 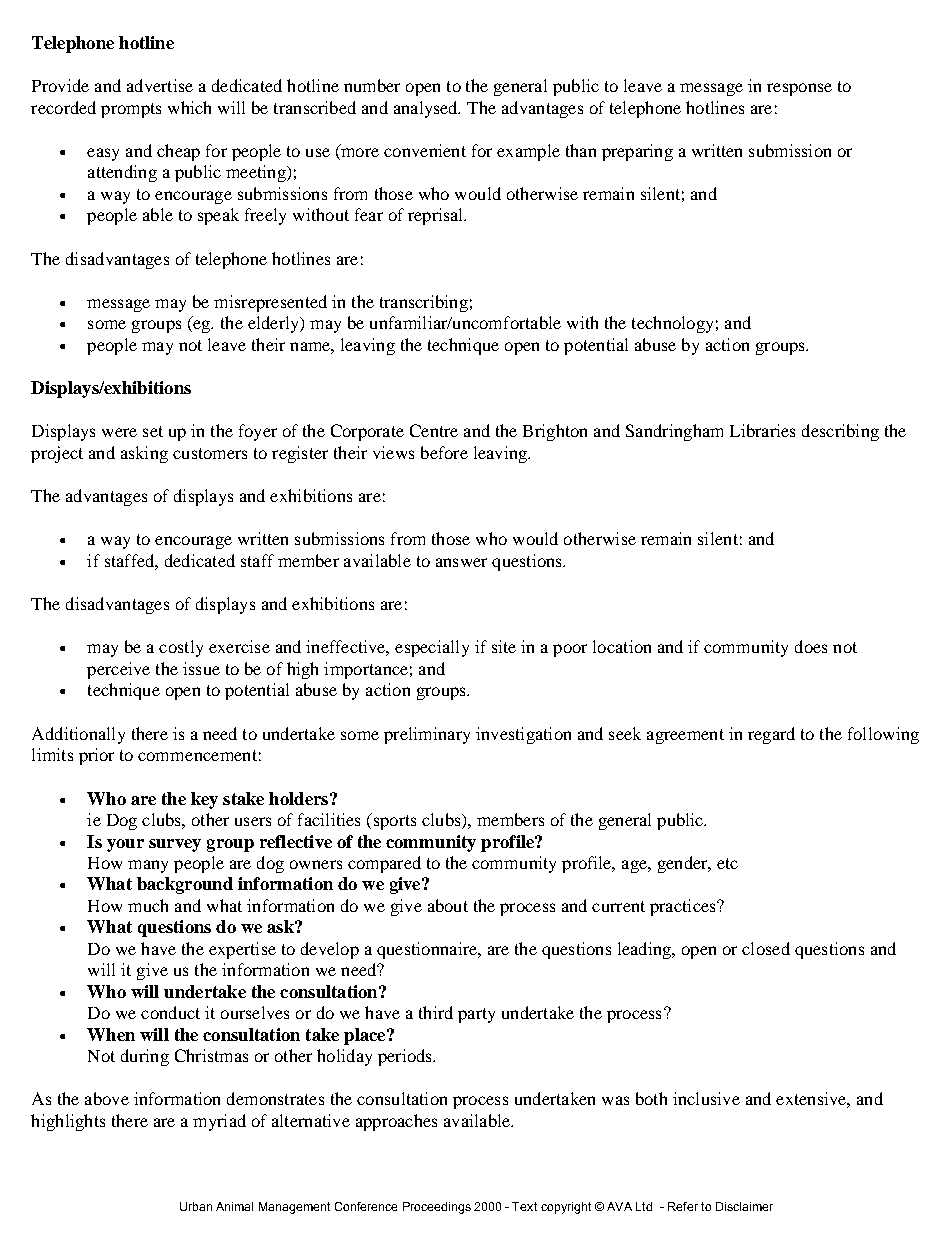 What do you see at coordinates (744, 1206) in the screenshot?
I see `Disclaimer` at bounding box center [744, 1206].
